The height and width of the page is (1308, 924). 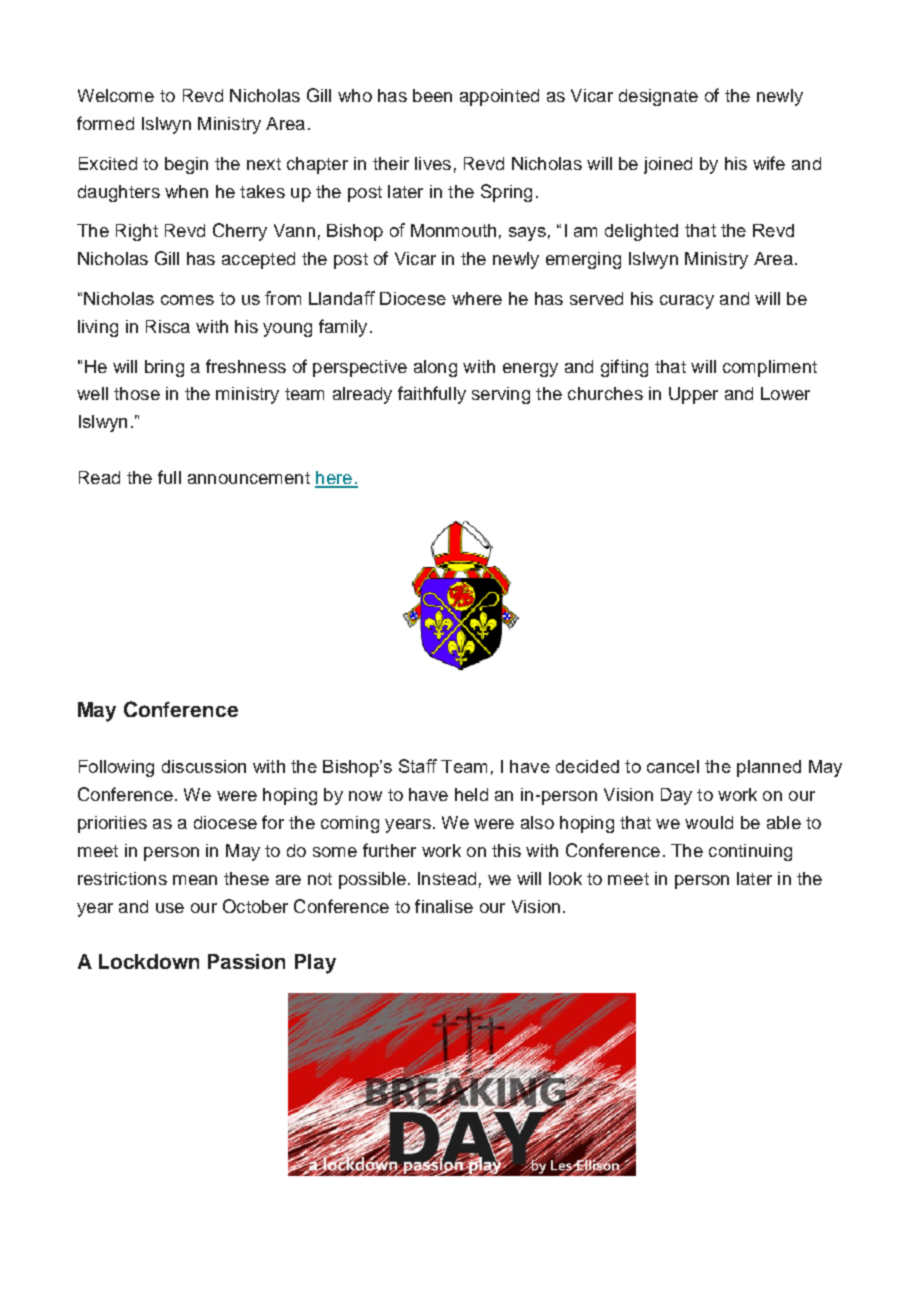 What do you see at coordinates (204, 766) in the page?
I see `discussion` at bounding box center [204, 766].
